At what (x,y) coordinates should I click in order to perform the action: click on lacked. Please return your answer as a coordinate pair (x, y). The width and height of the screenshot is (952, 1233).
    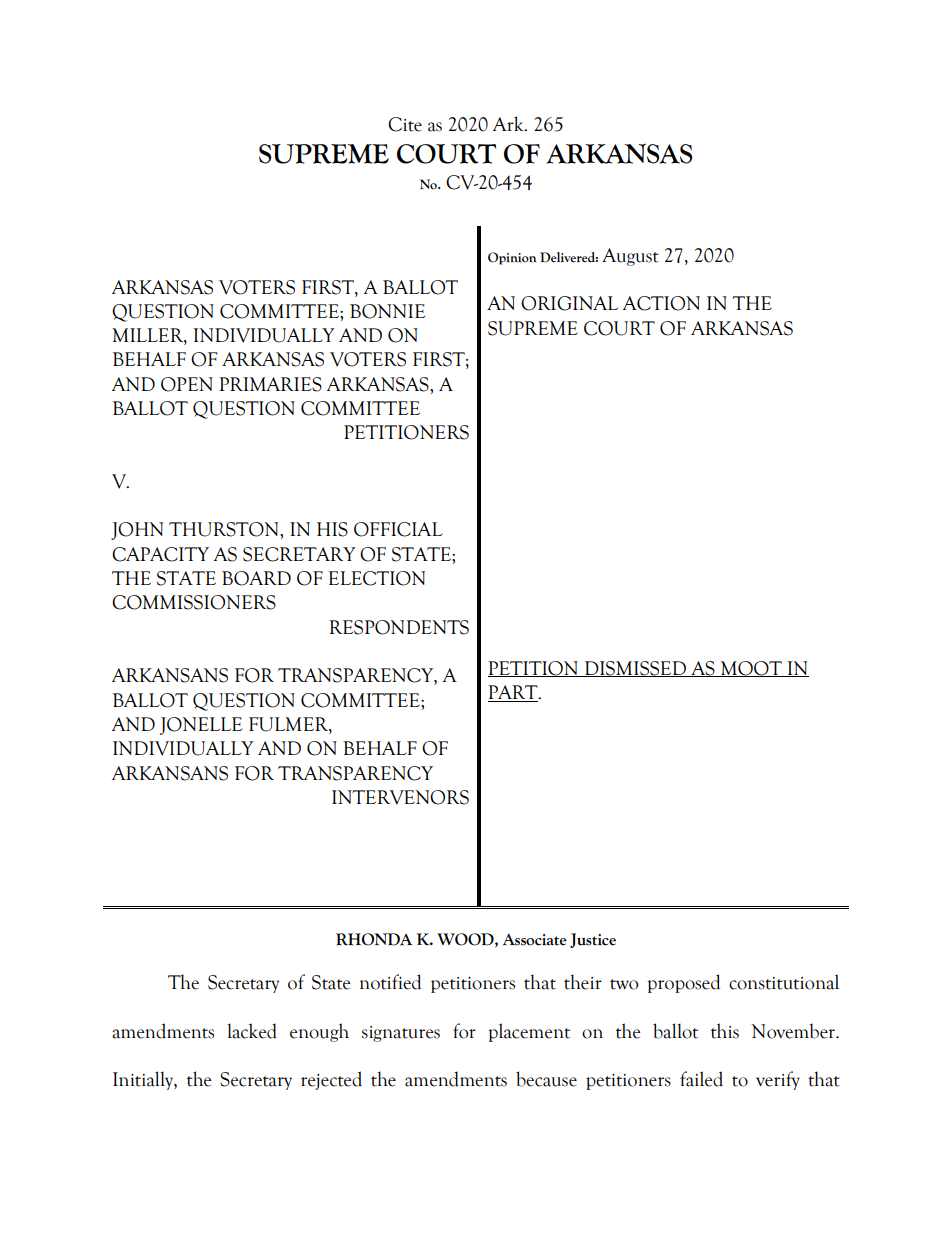
    Looking at the image, I should click on (252, 1031).
